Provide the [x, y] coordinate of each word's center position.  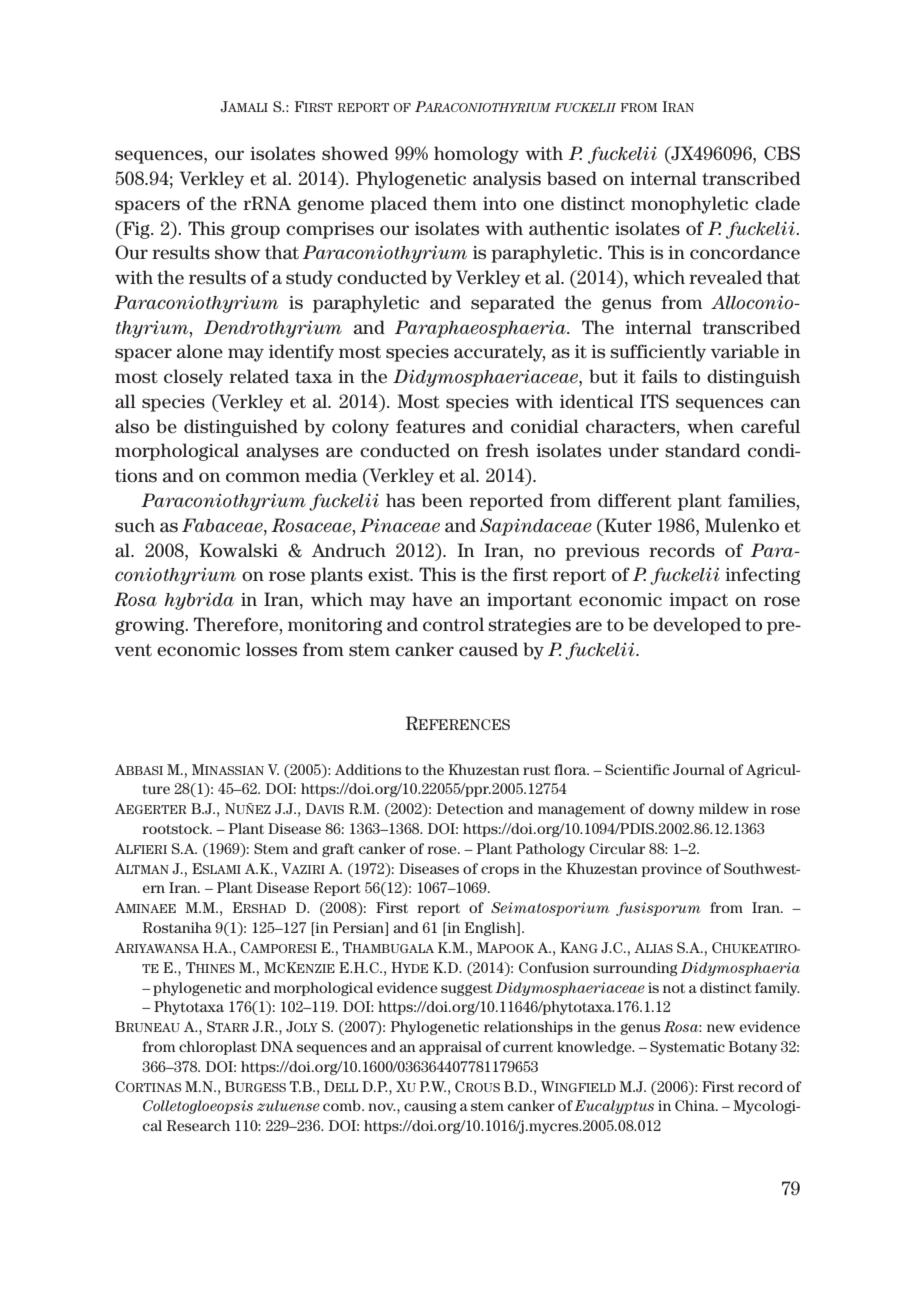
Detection [470, 808]
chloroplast [218, 1048]
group [255, 231]
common [263, 477]
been [442, 500]
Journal [699, 769]
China [696, 1105]
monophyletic [689, 205]
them [455, 203]
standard [702, 450]
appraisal [450, 1048]
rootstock [176, 828]
